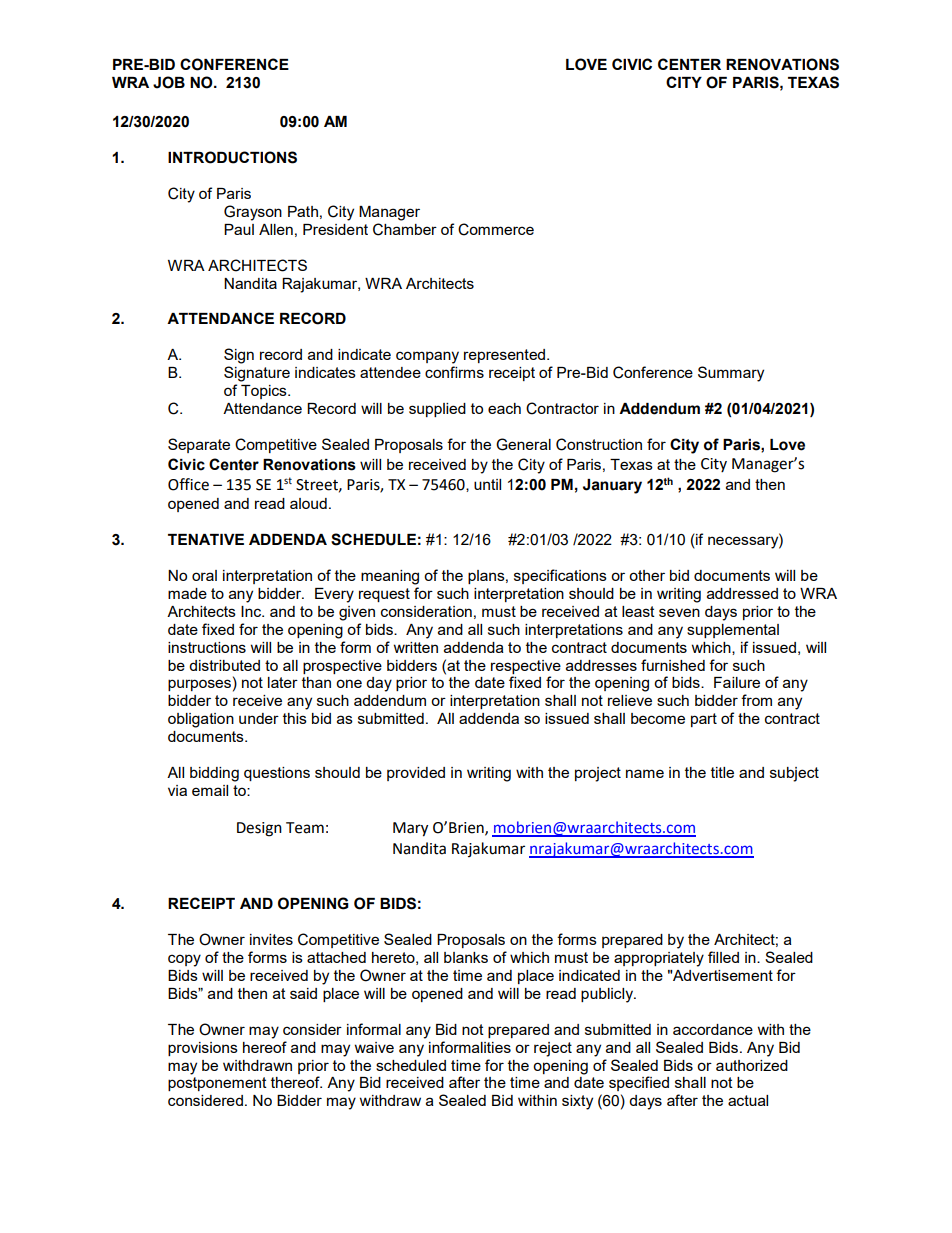  I want to click on addressed, so click(742, 593).
